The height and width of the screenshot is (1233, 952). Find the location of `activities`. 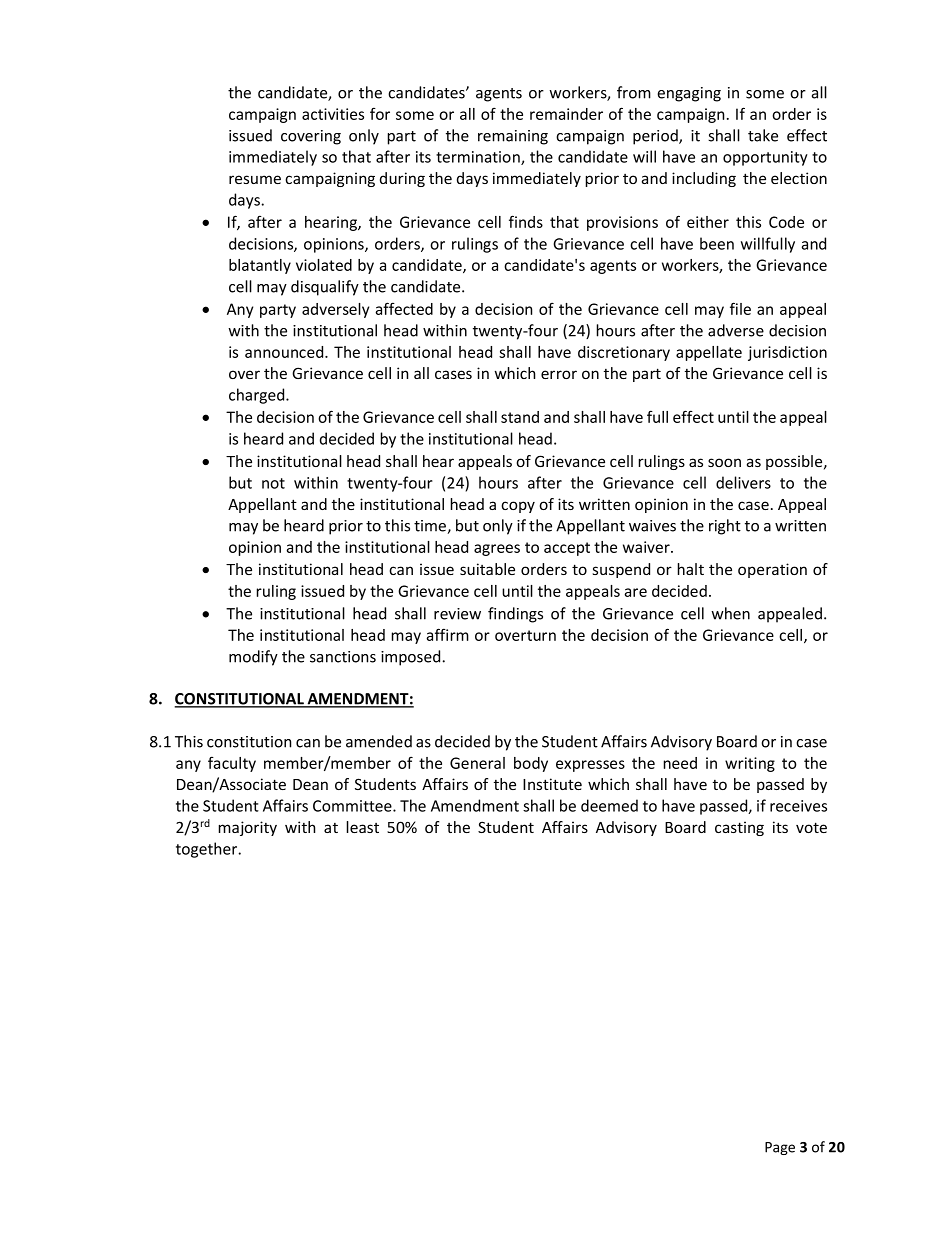

activities is located at coordinates (333, 114).
